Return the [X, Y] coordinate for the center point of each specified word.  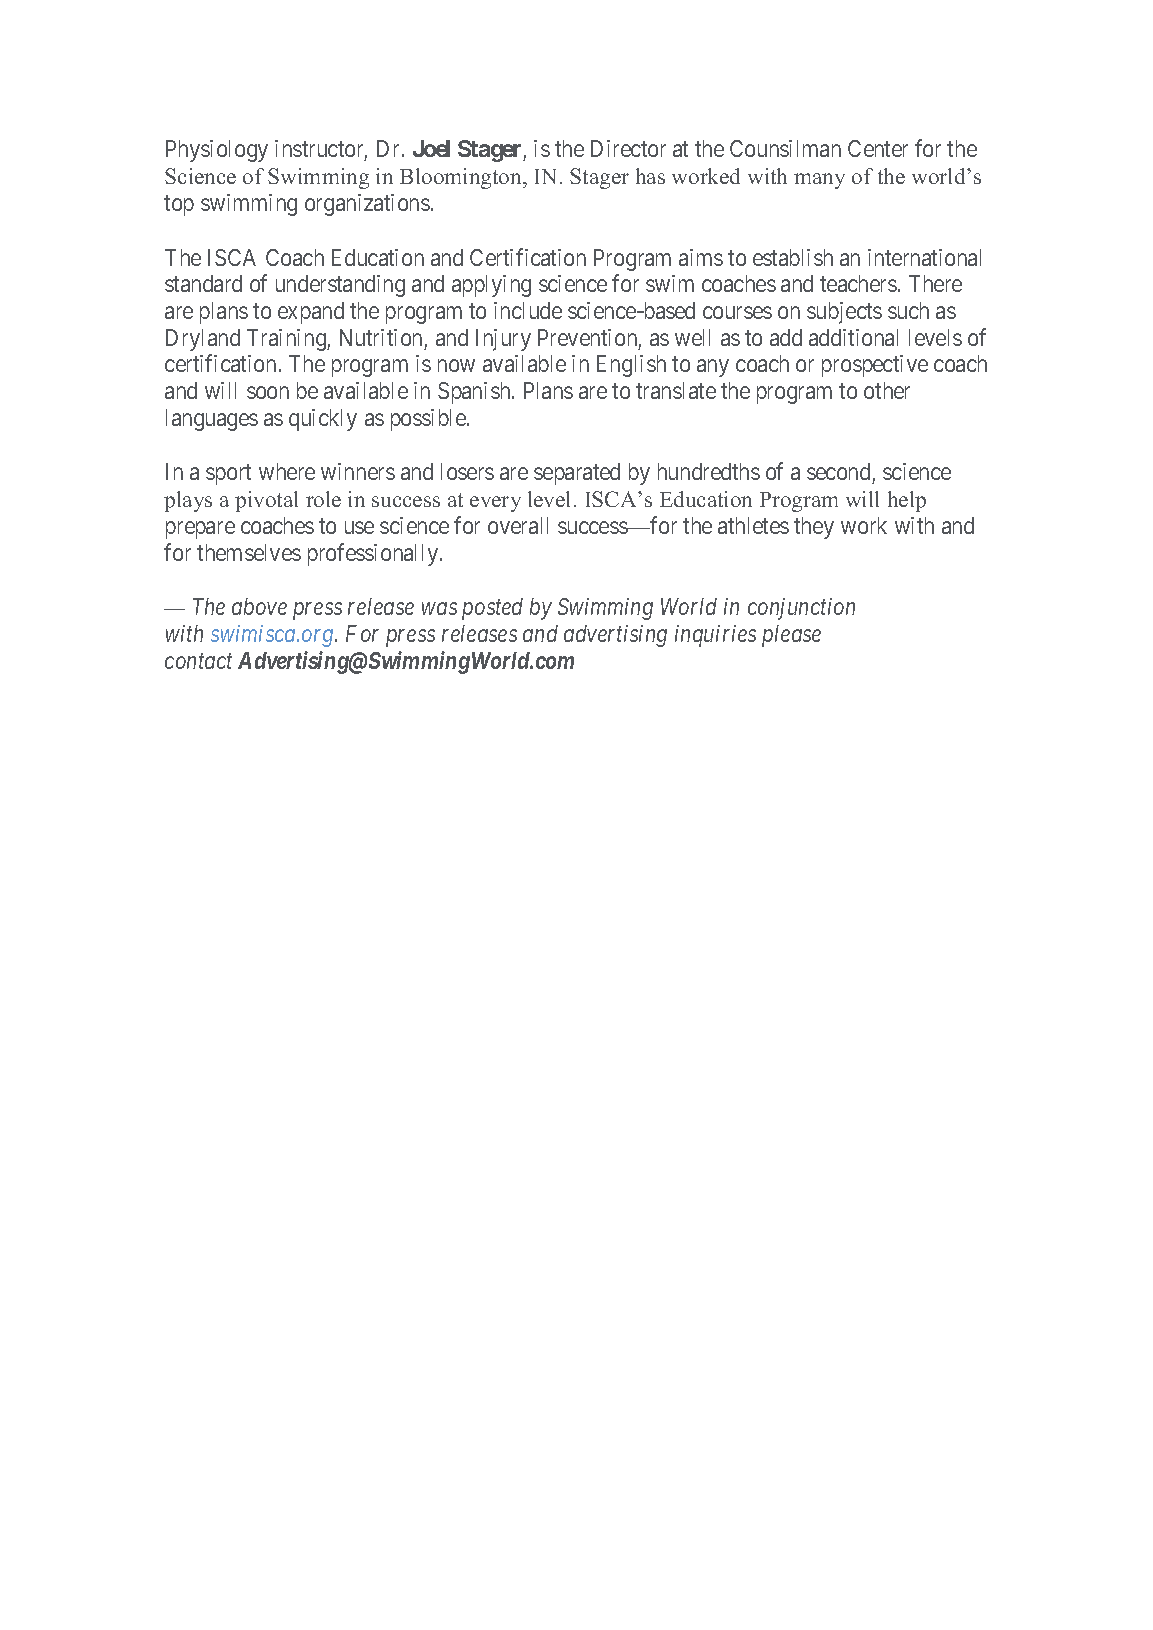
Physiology [217, 151]
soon [268, 392]
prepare [200, 530]
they [814, 528]
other [887, 390]
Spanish [475, 393]
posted [492, 609]
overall [518, 525]
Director [628, 148]
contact [198, 661]
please [791, 636]
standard [203, 283]
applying [491, 286]
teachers [858, 283]
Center [878, 148]
